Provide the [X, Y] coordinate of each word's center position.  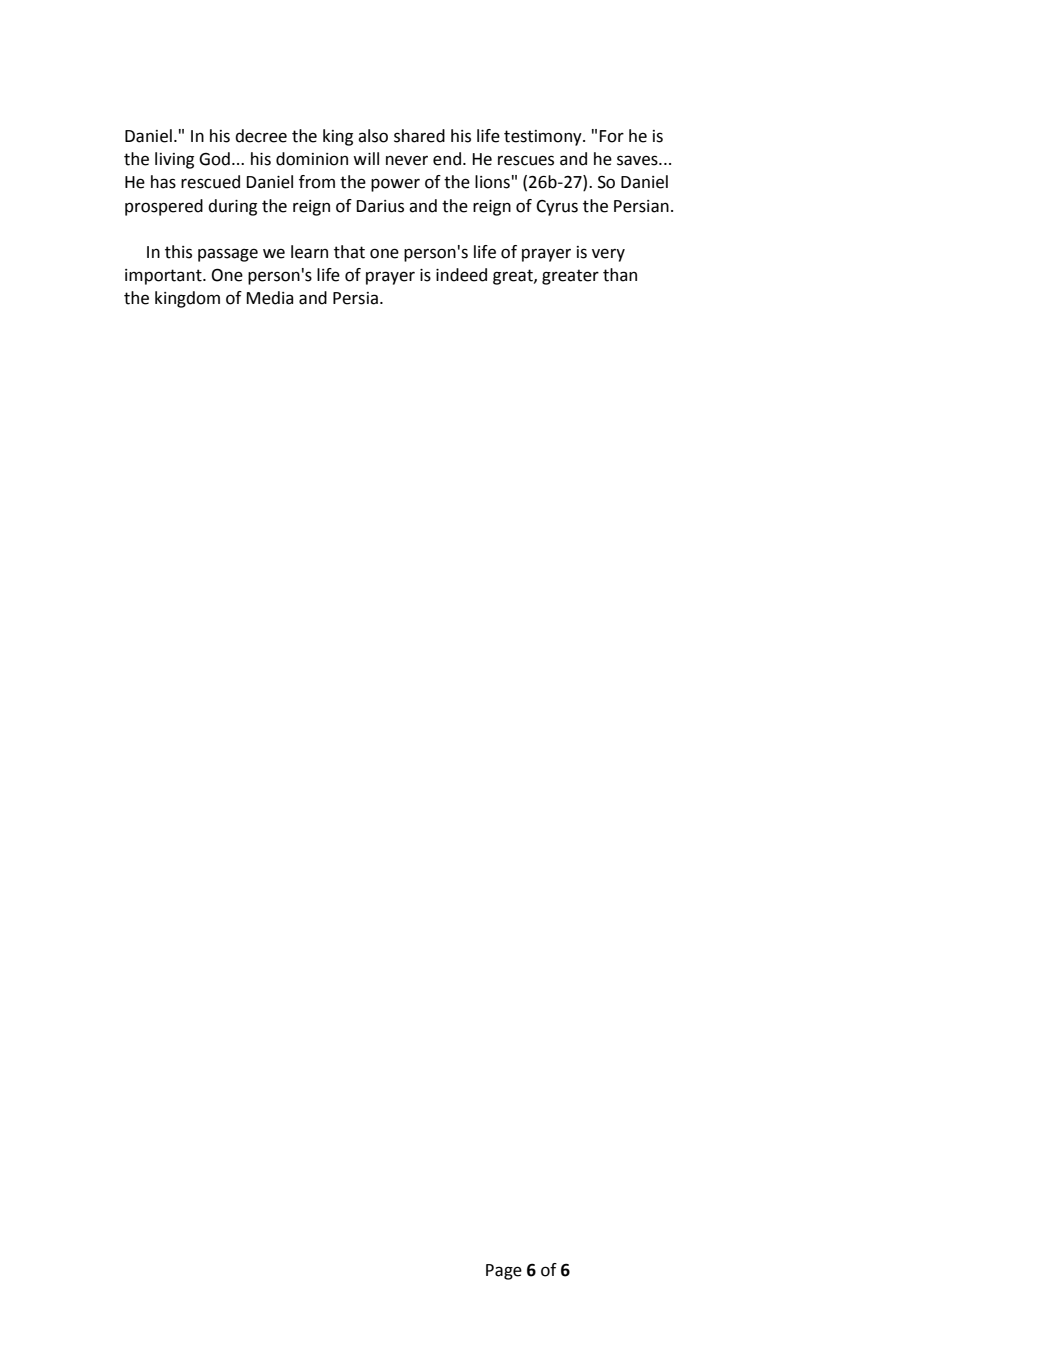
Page [504, 1272]
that [349, 252]
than [620, 275]
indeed [461, 275]
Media [269, 298]
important [164, 277]
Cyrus [557, 208]
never [407, 160]
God [214, 159]
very [608, 255]
